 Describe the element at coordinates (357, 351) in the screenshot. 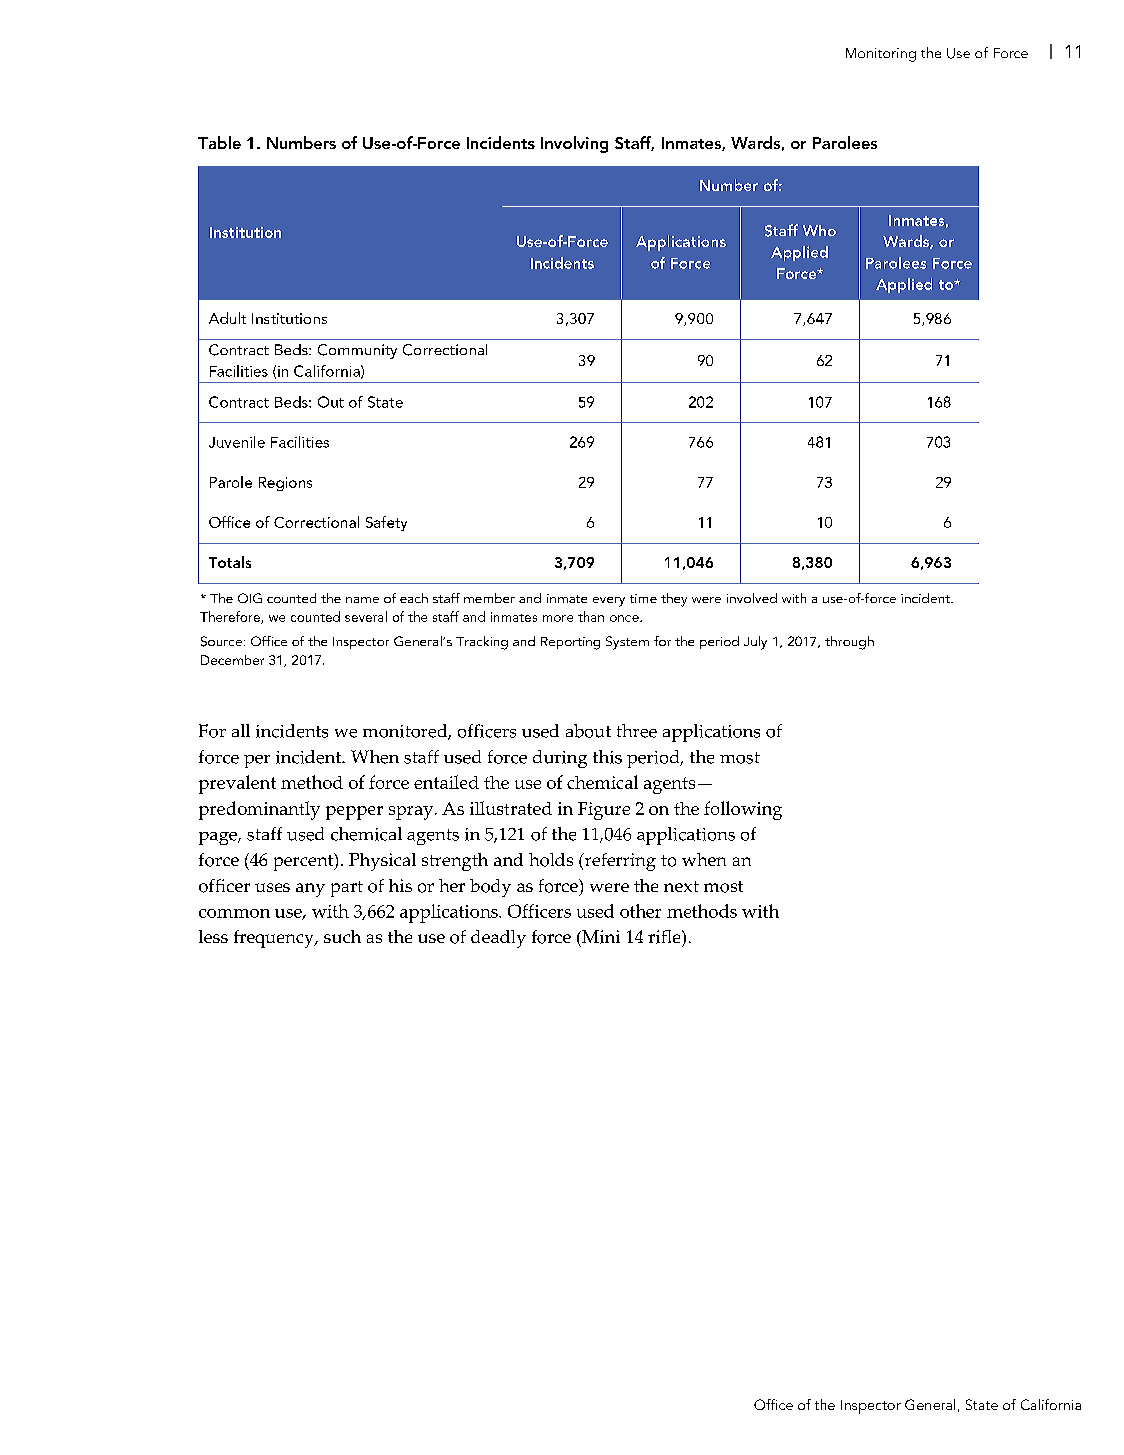

I see `Community` at that location.
